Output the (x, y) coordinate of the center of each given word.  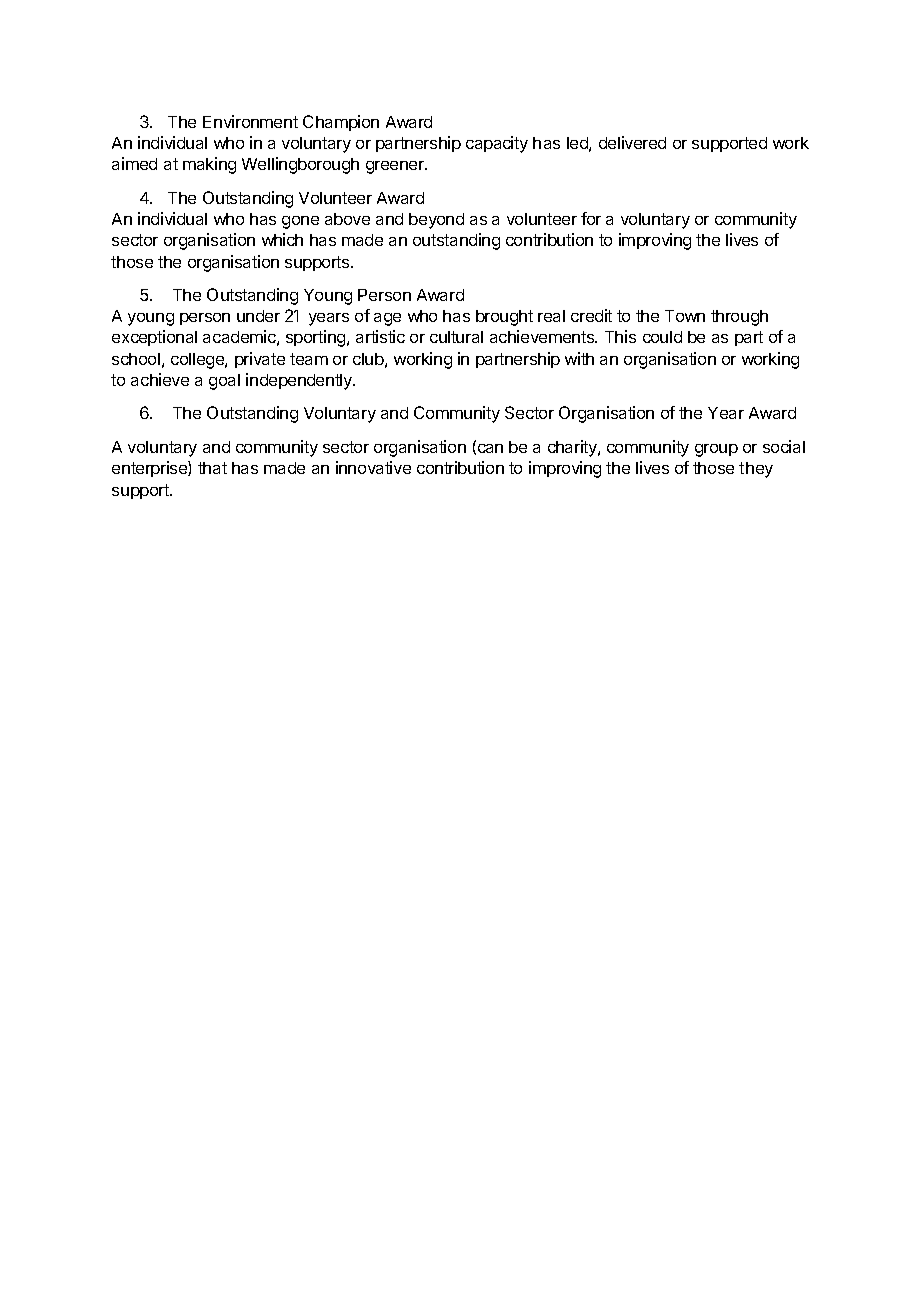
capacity (497, 144)
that (212, 468)
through (739, 318)
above (347, 219)
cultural (456, 337)
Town (685, 316)
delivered (632, 142)
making (209, 165)
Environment (250, 121)
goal (224, 382)
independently (300, 381)
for (591, 218)
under (258, 316)
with (579, 358)
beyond (436, 221)
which (282, 239)
